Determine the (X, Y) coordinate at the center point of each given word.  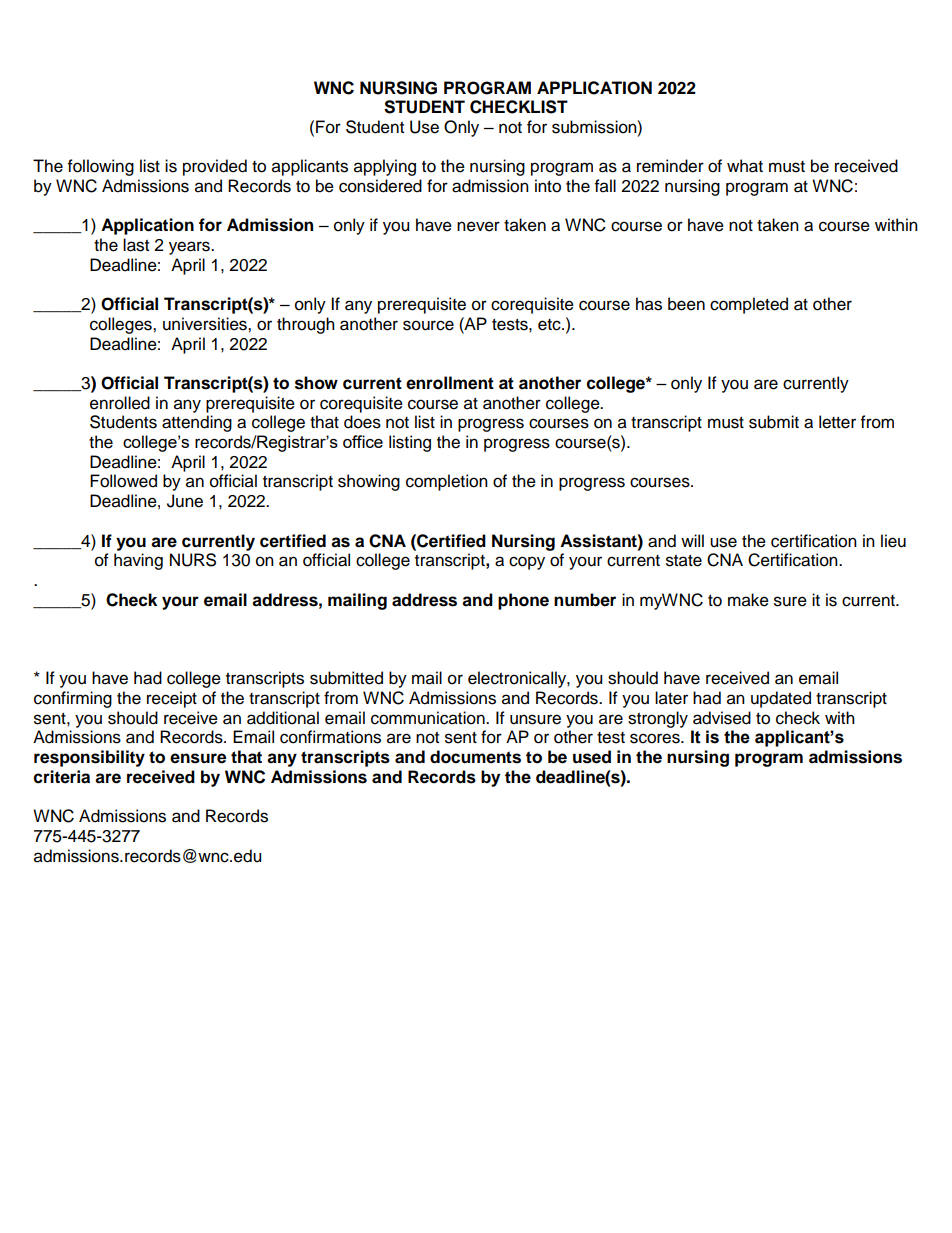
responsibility (89, 758)
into (548, 186)
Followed (123, 481)
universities (206, 324)
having (138, 561)
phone (523, 601)
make (748, 600)
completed (749, 305)
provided (215, 167)
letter (837, 422)
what (745, 166)
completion (447, 482)
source (428, 325)
